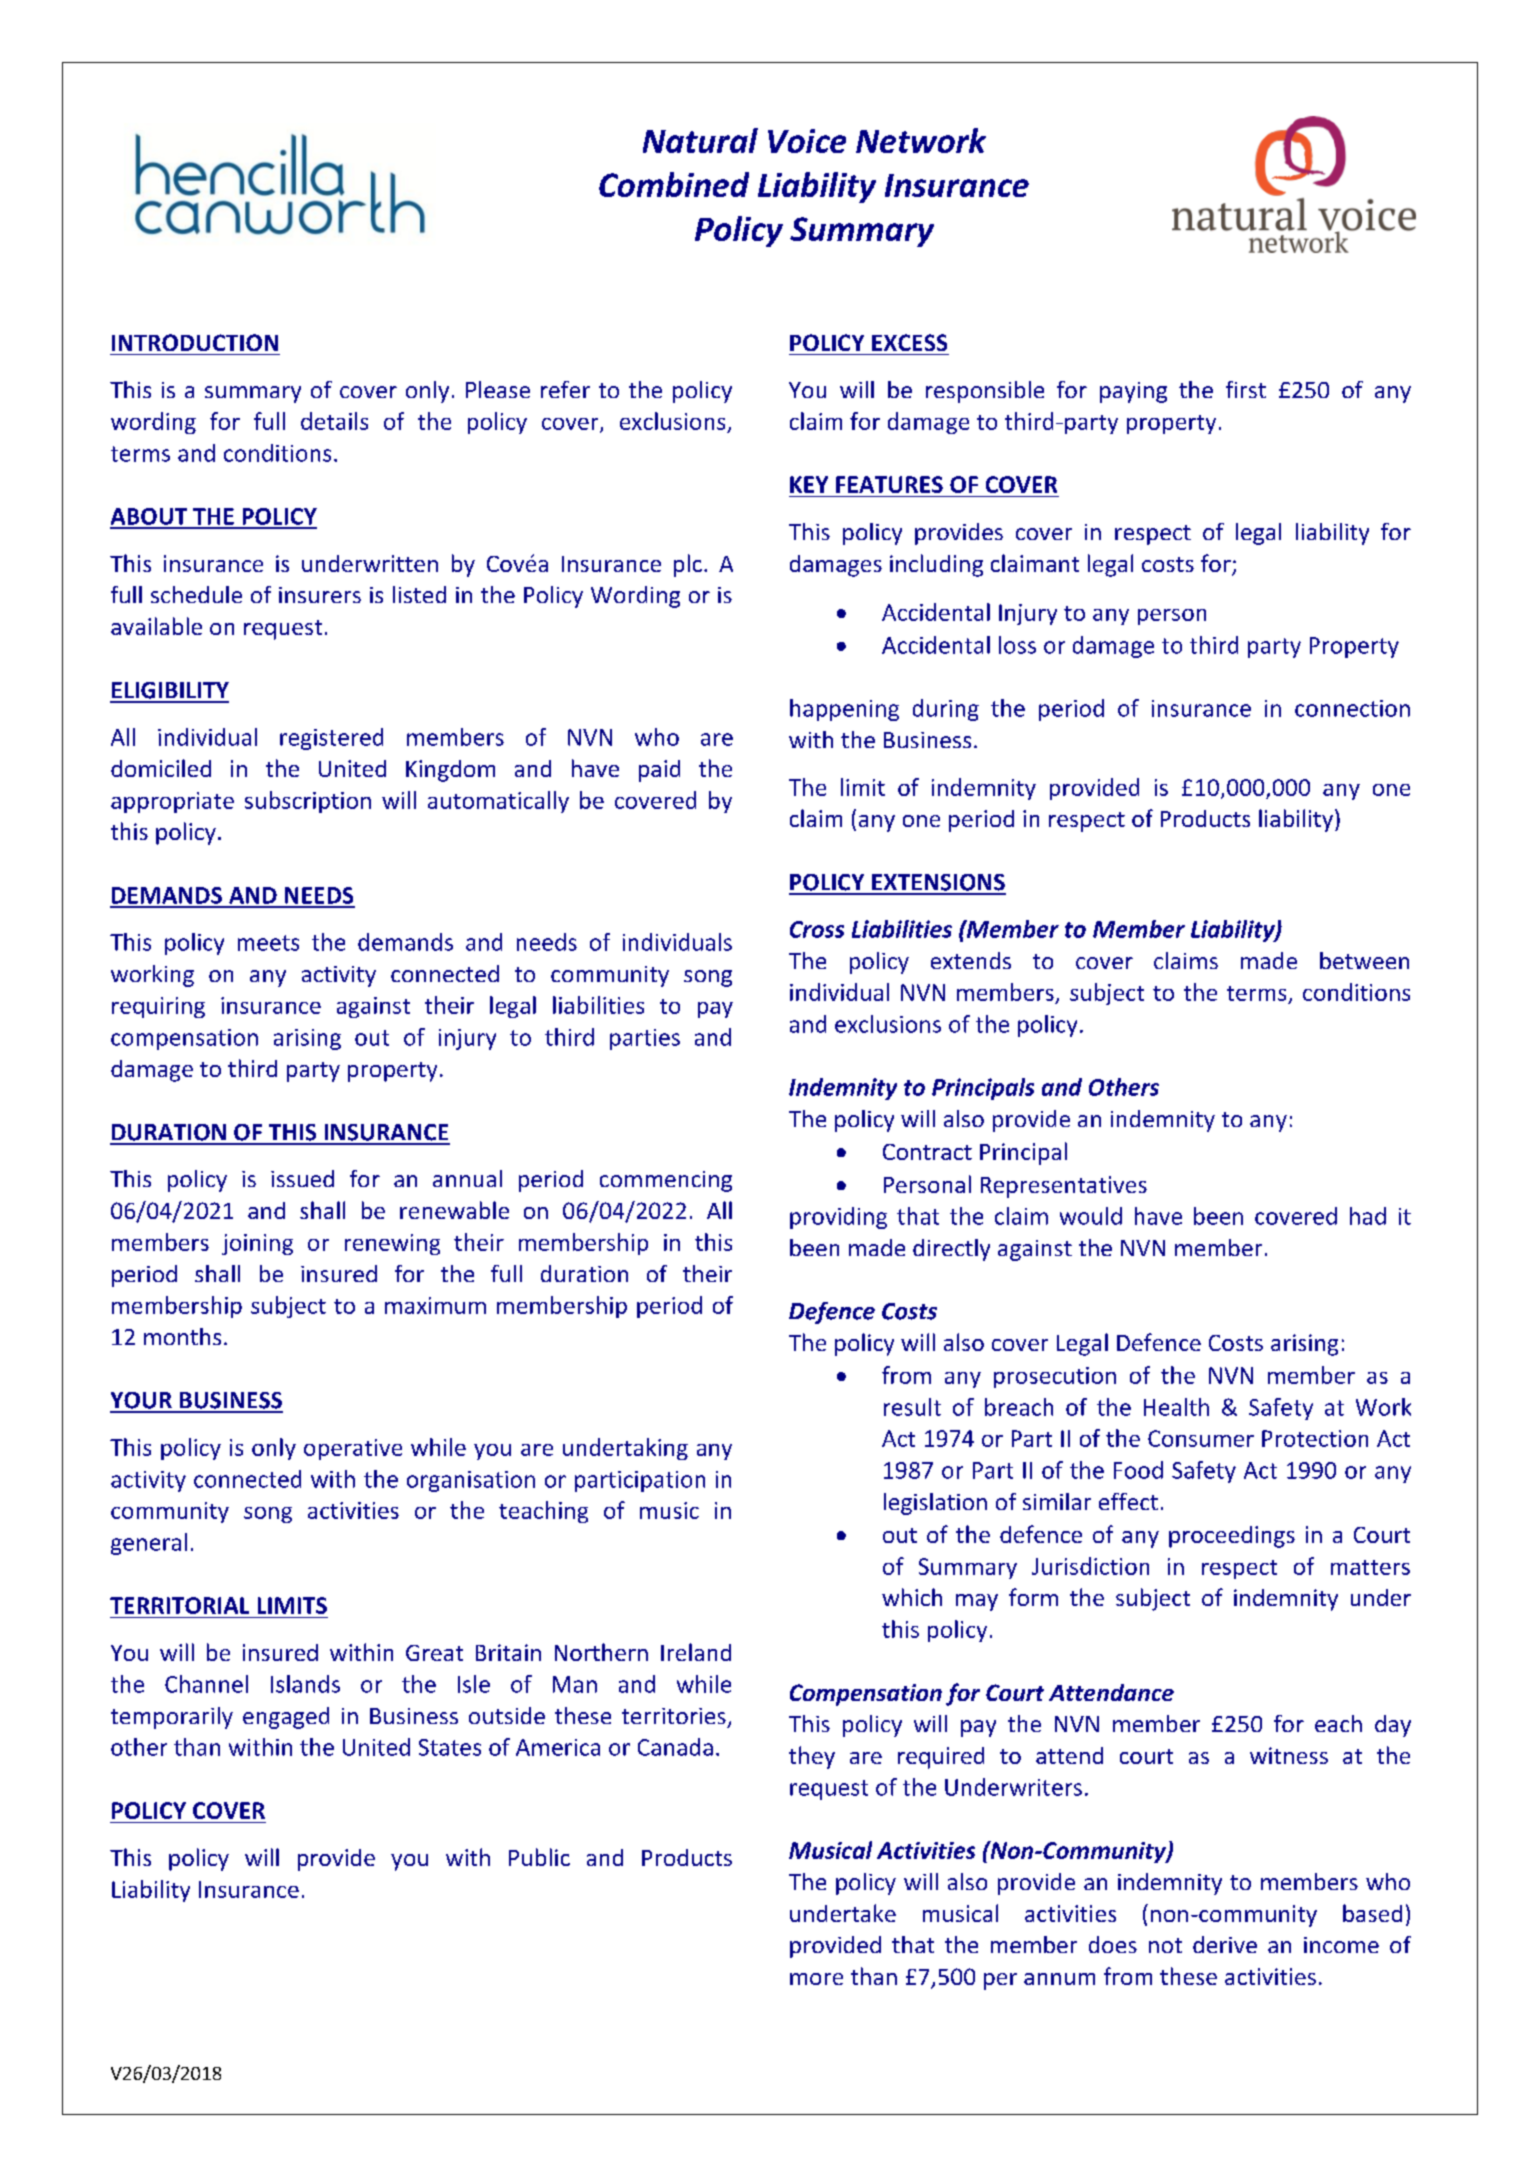 This screenshot has height=2177, width=1540. Describe the element at coordinates (539, 1857) in the screenshot. I see `Public` at that location.
